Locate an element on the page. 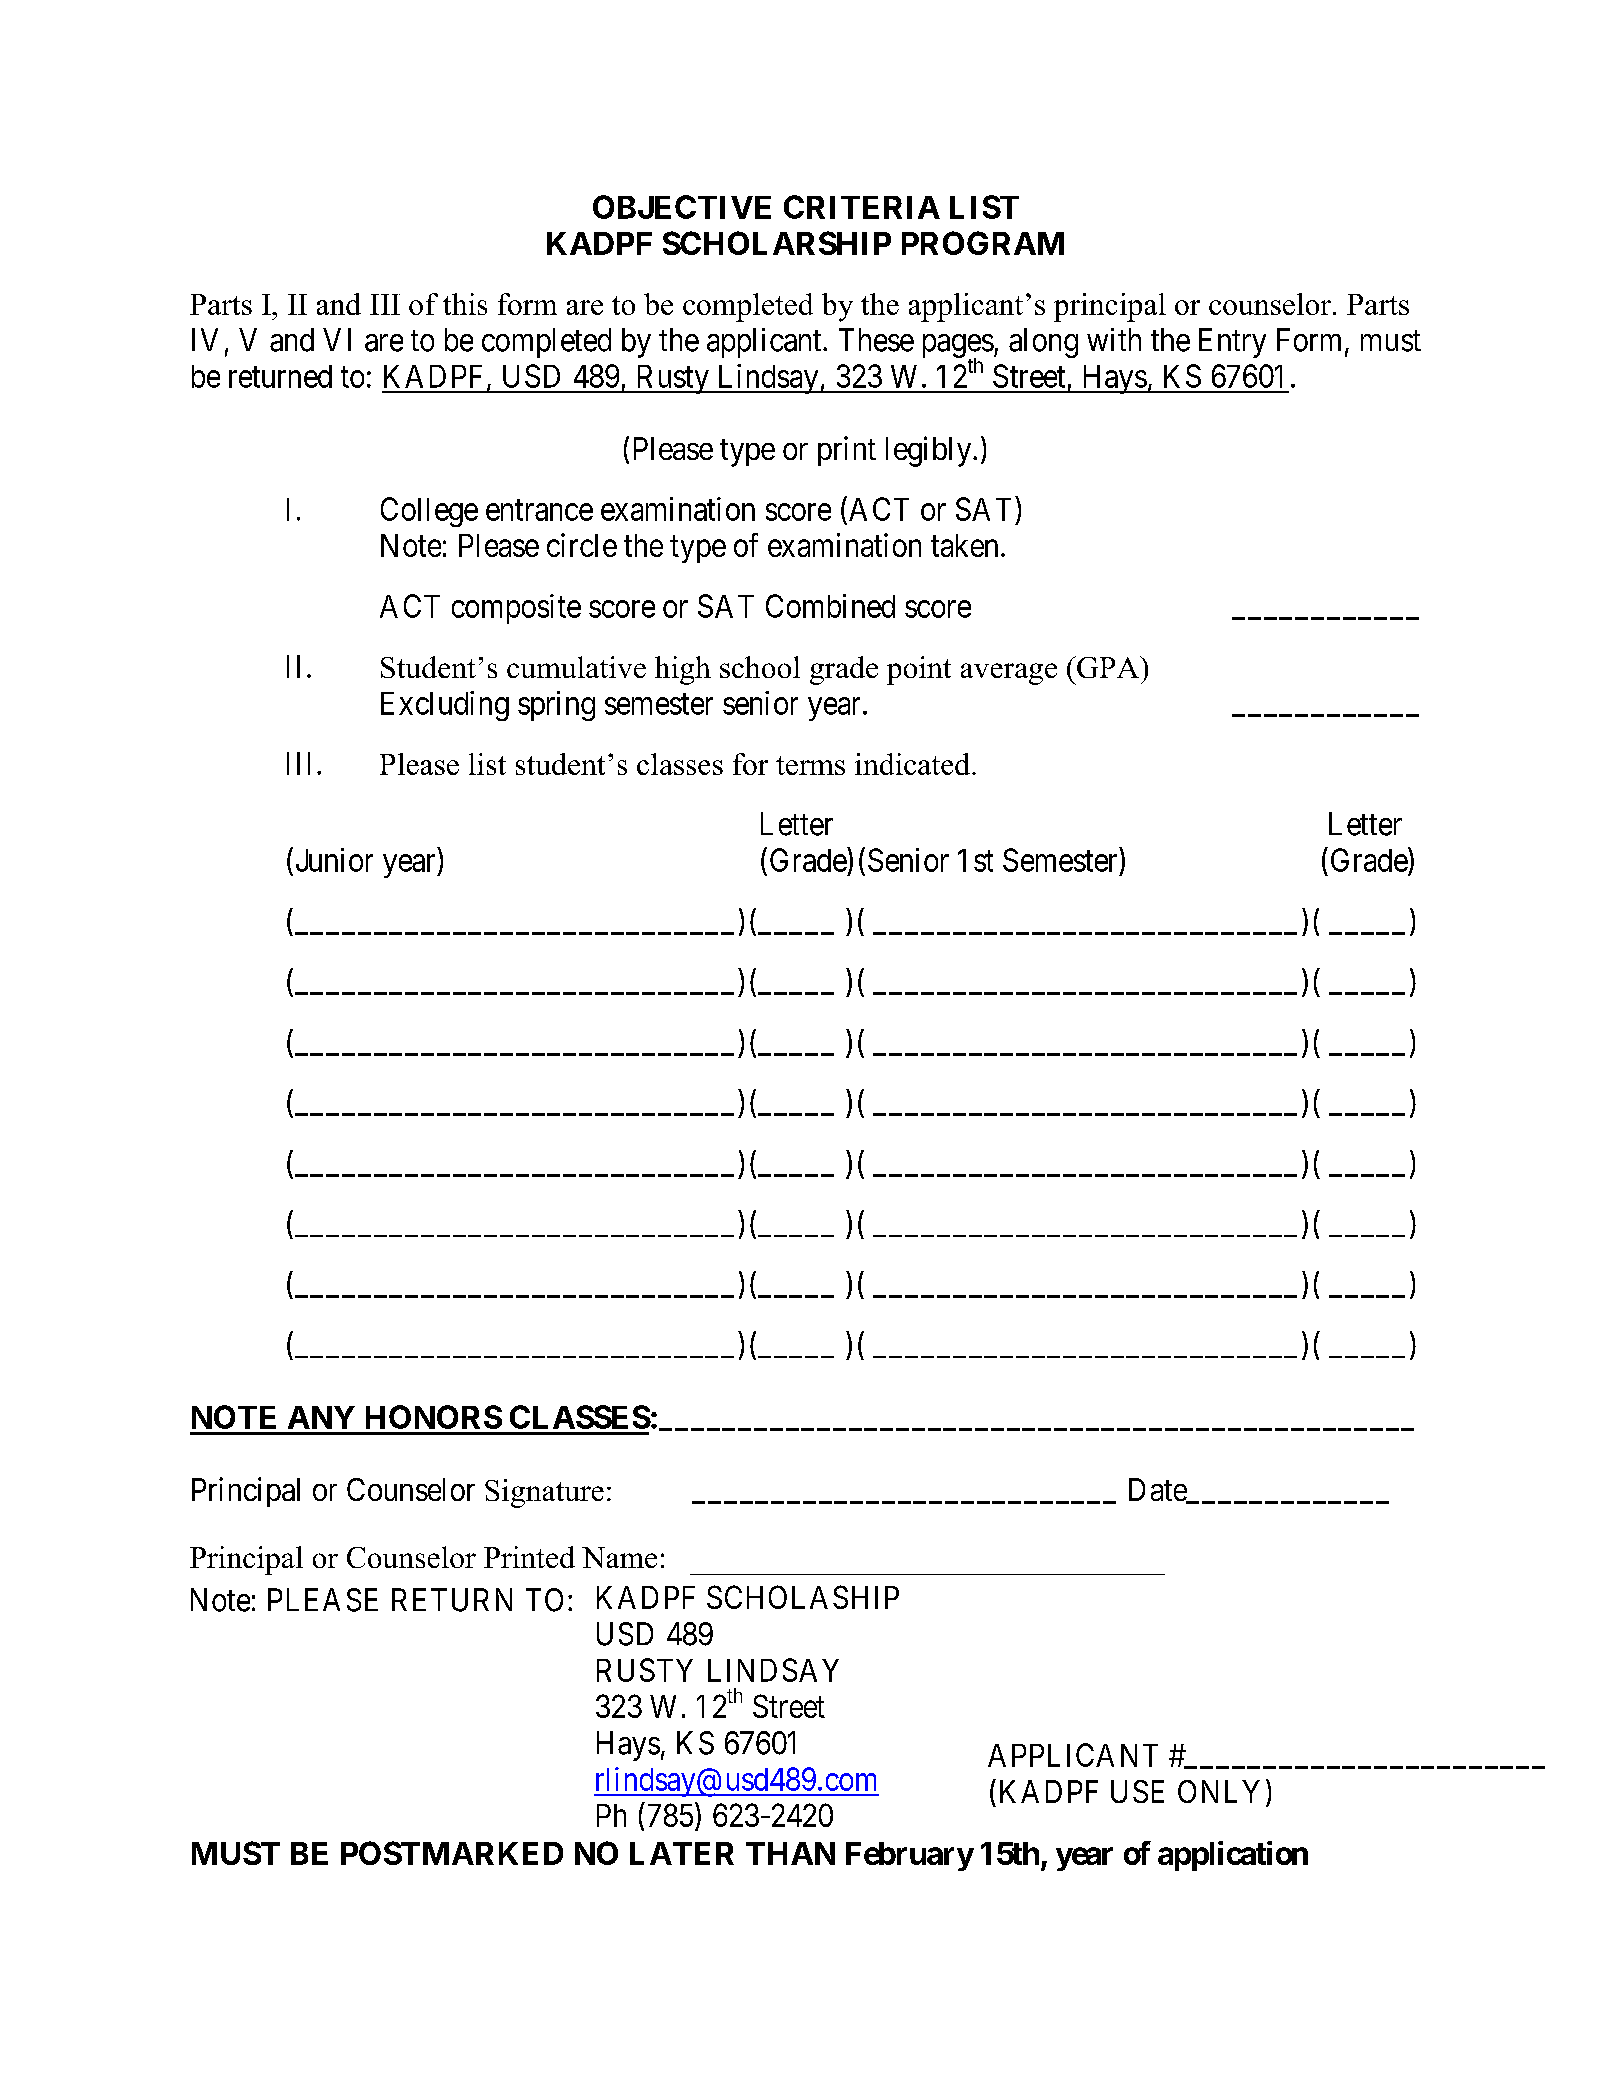 This page has width=1611, height=2084. Excluding is located at coordinates (445, 706).
